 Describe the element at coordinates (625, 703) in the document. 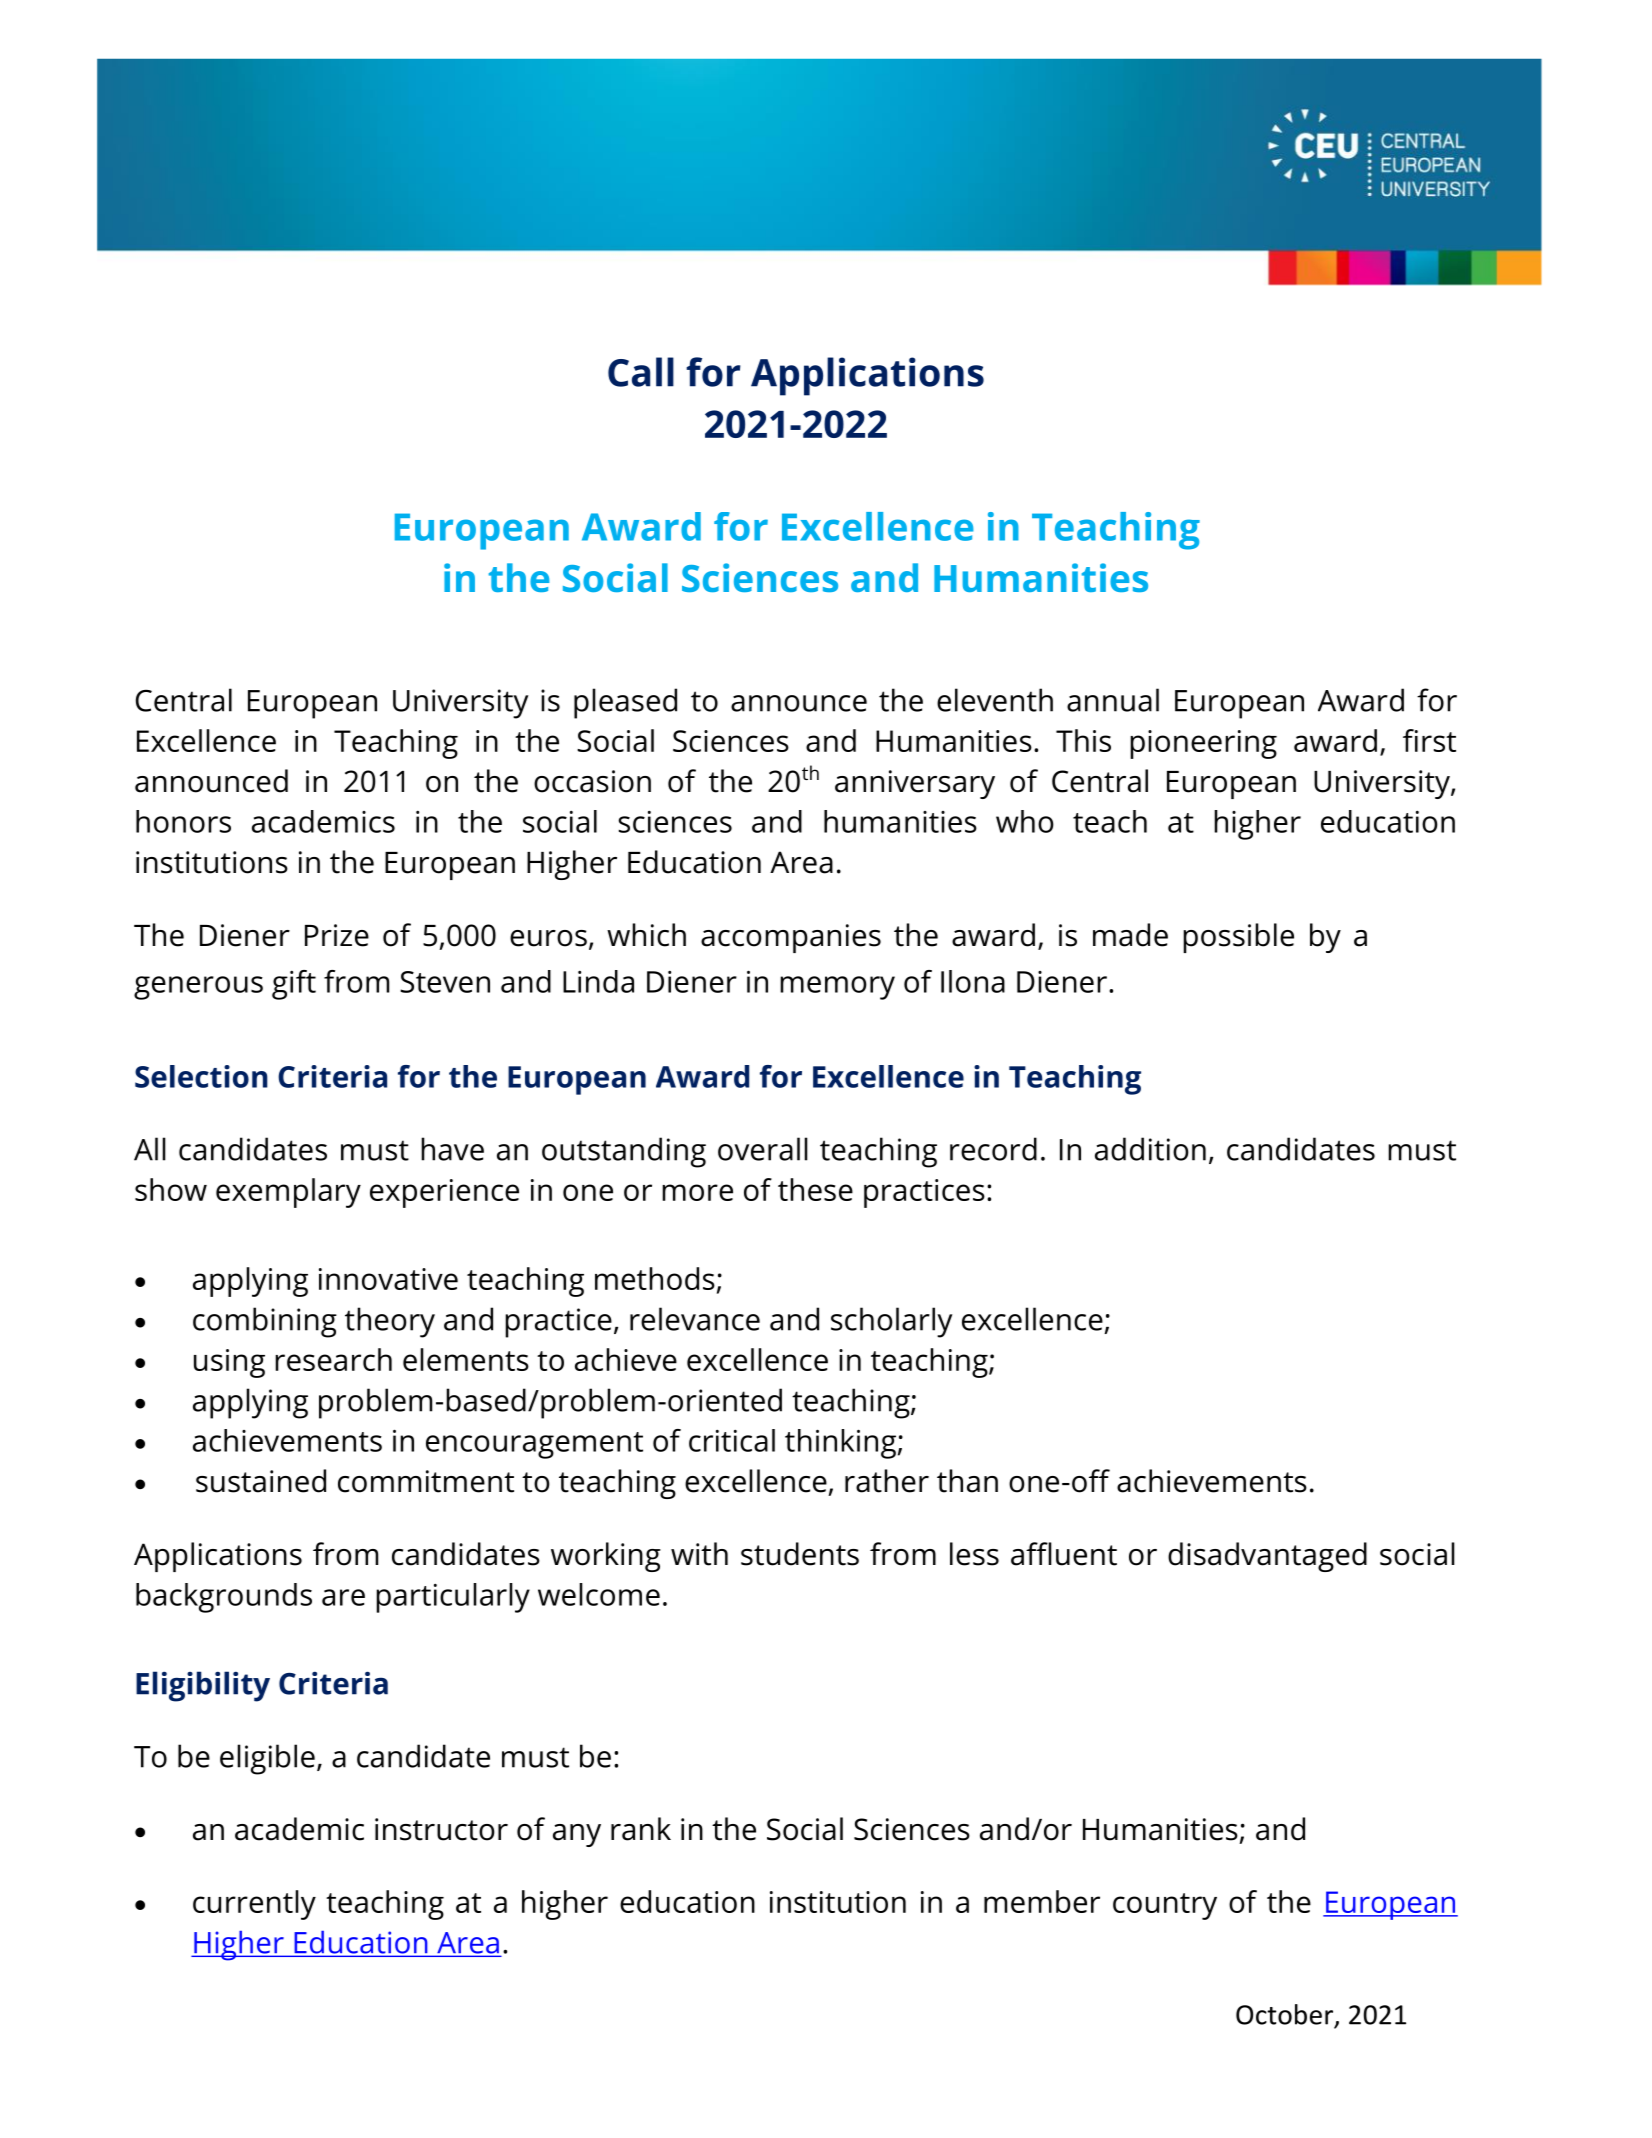

I see `pleased` at that location.
